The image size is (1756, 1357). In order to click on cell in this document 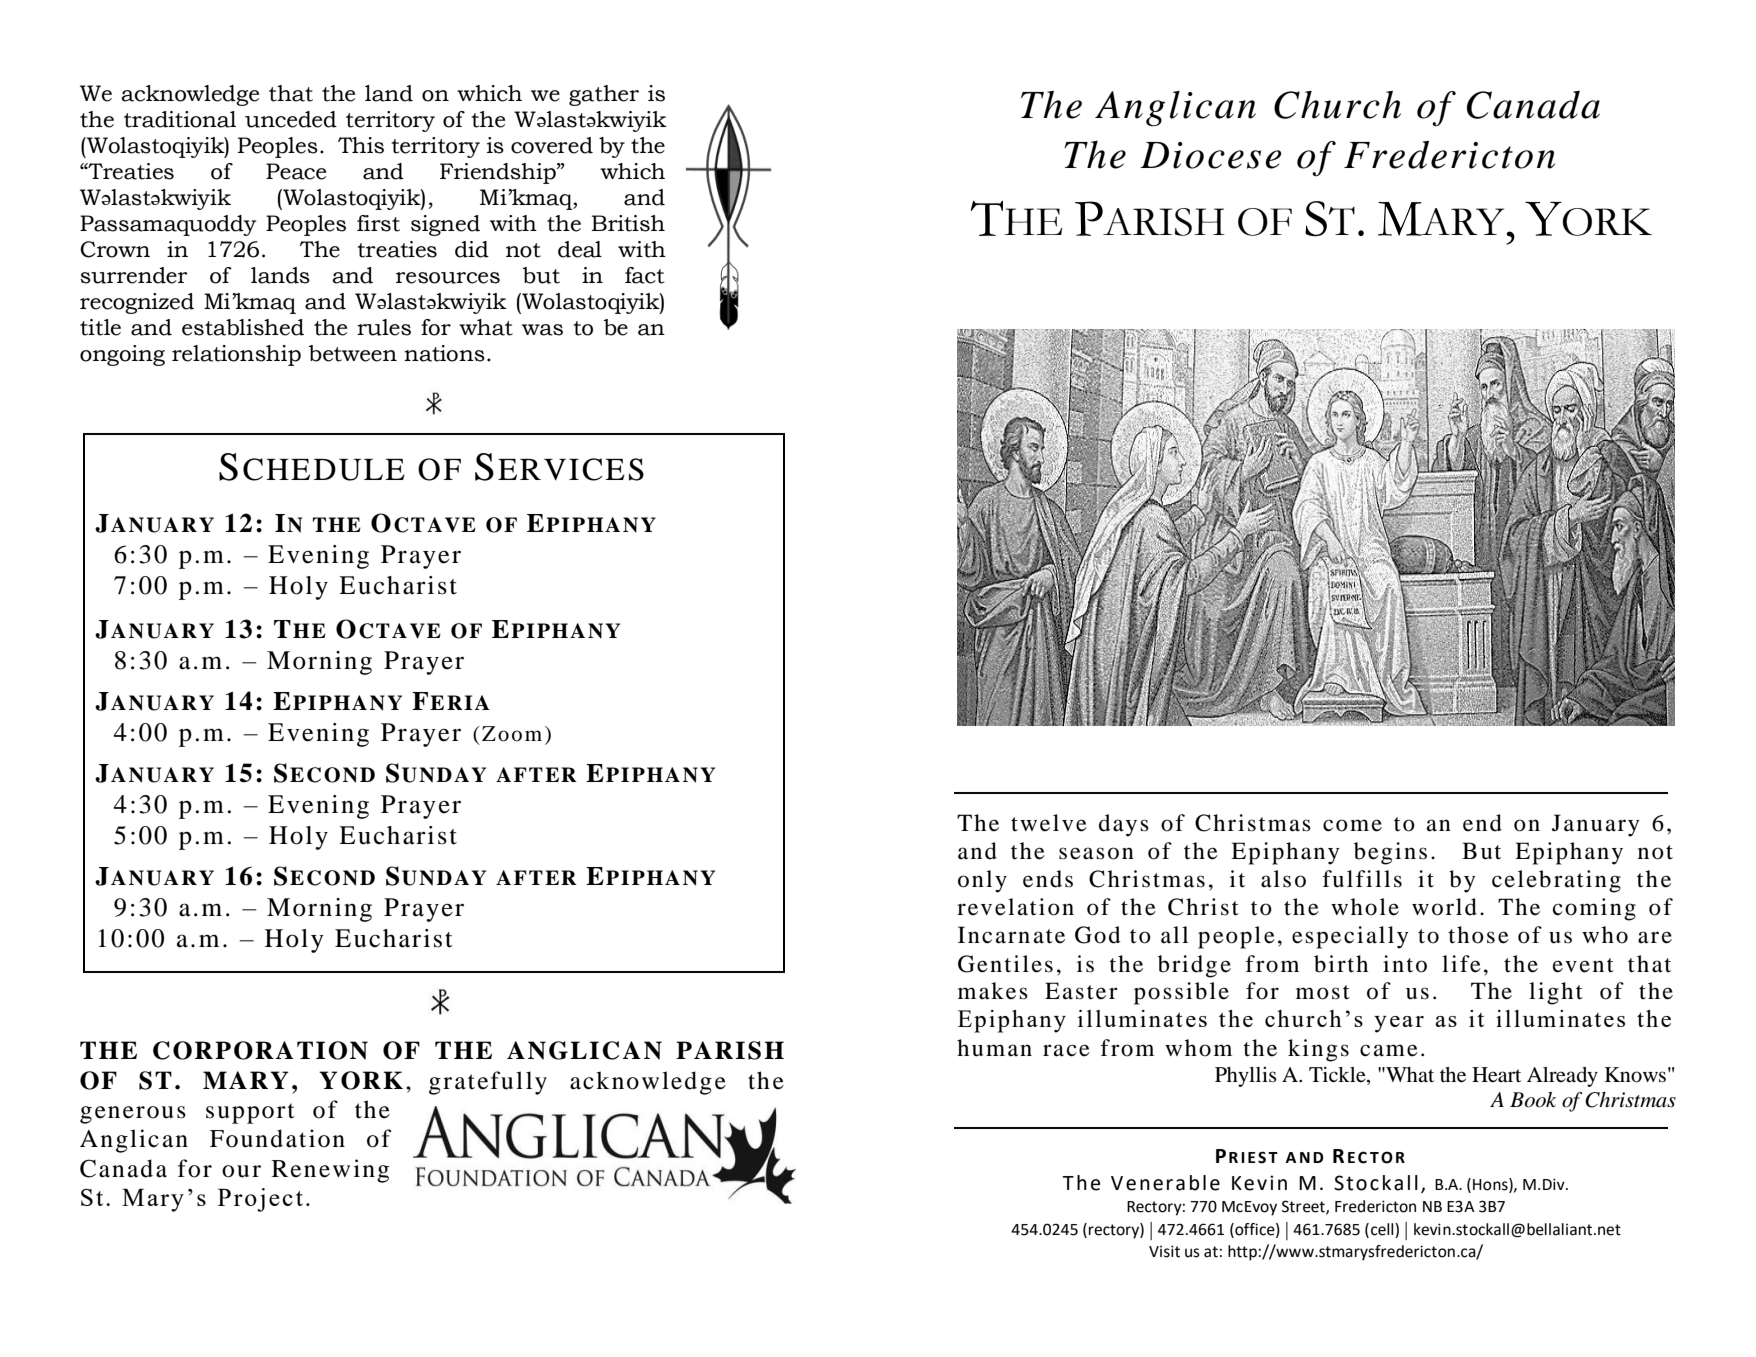, I will do `click(1383, 1230)`.
